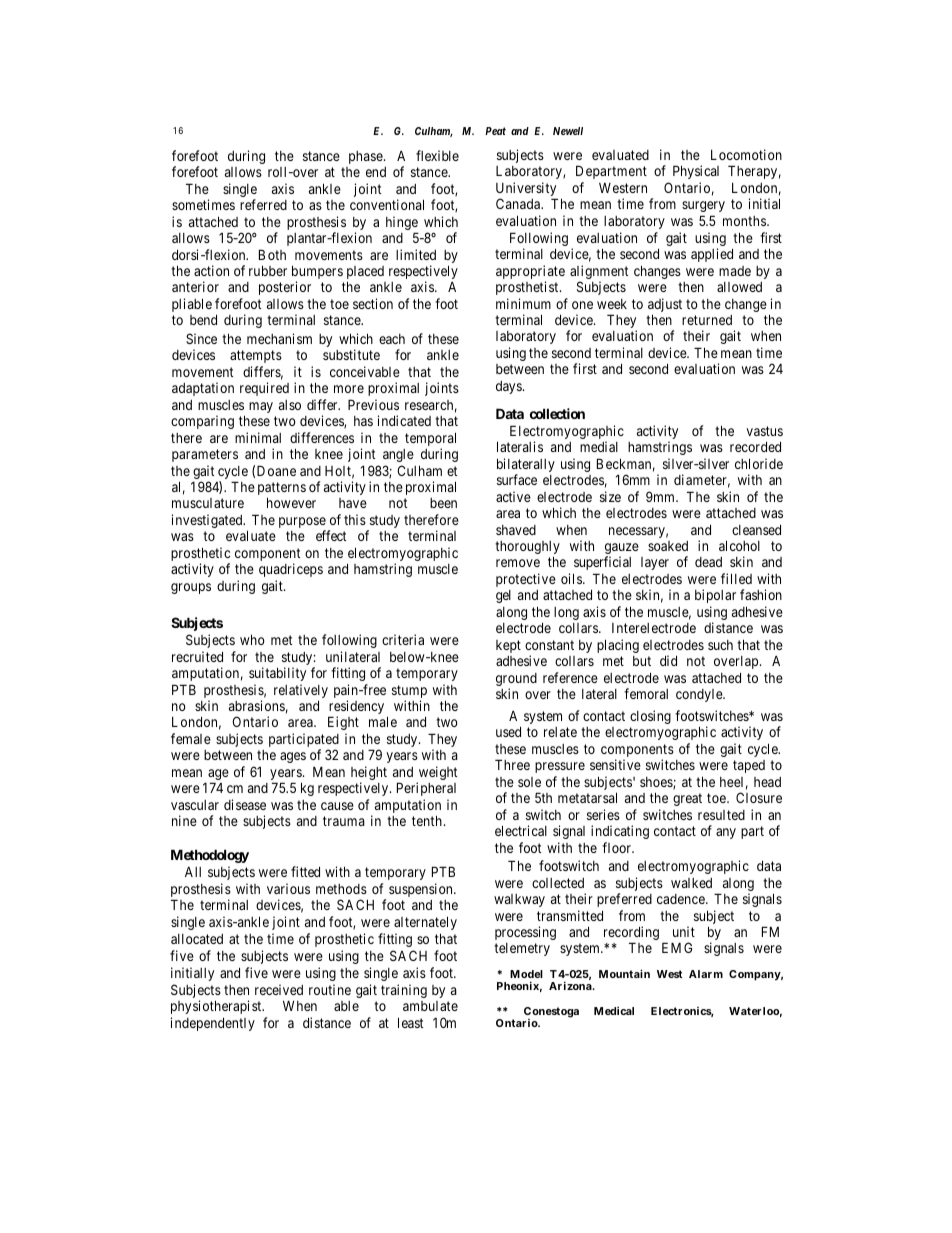 This screenshot has width=952, height=1233. I want to click on Physical, so click(696, 172).
